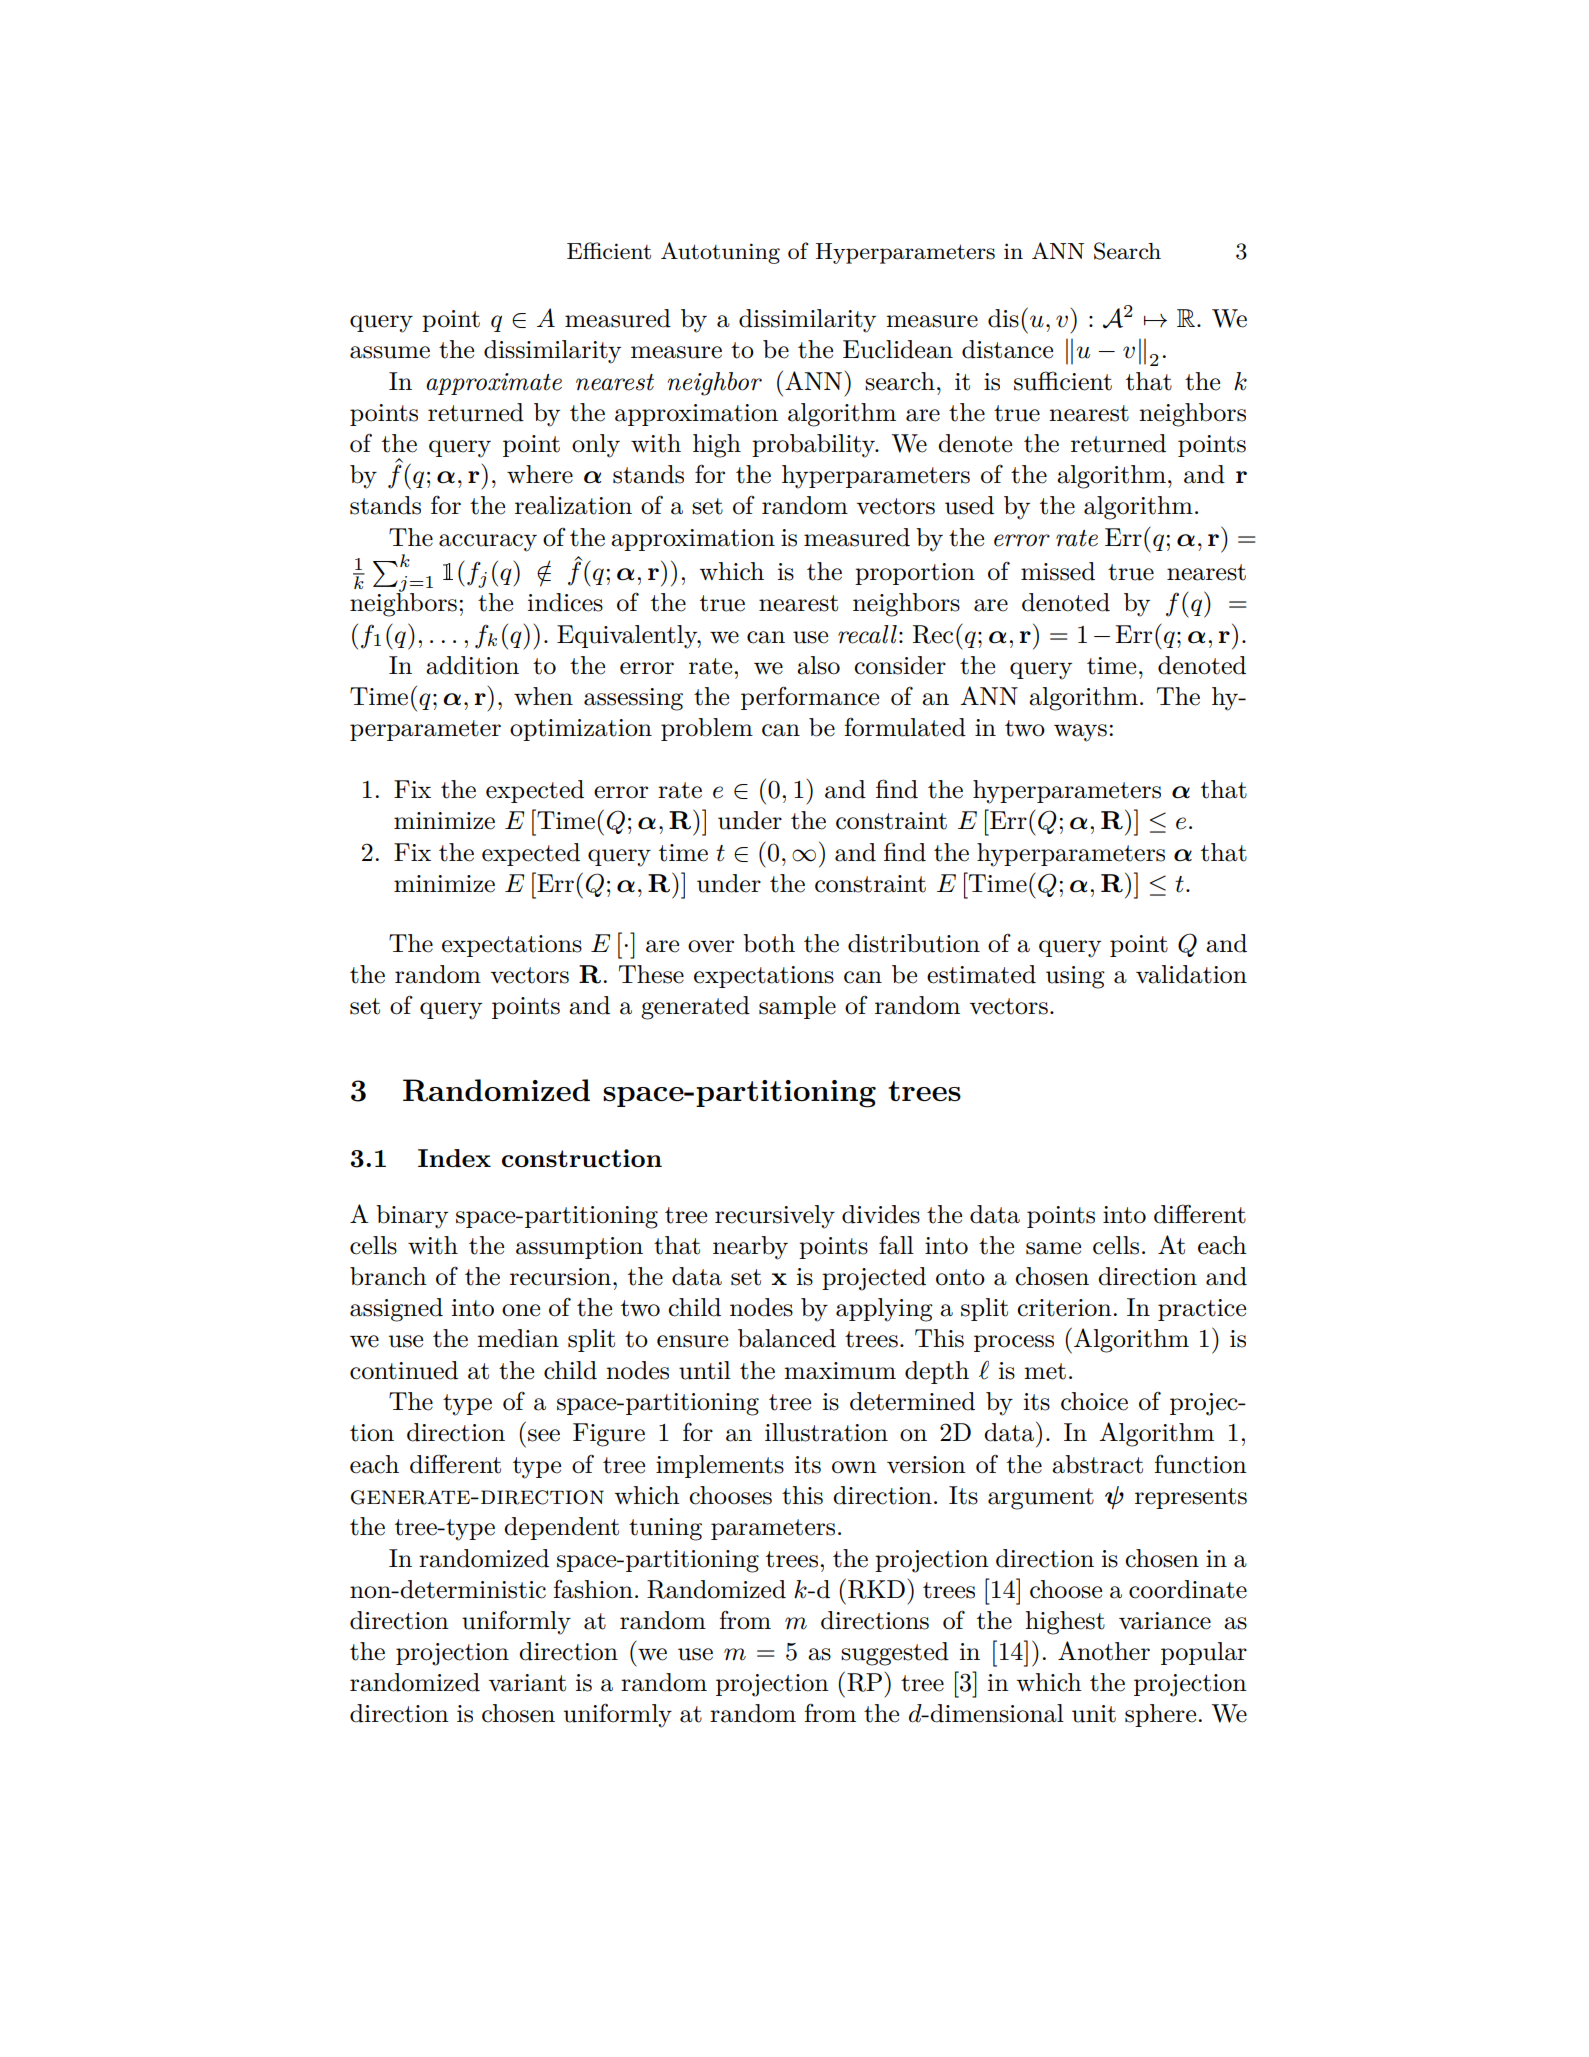 This document has height=2057, width=1589. I want to click on Euclidean, so click(898, 349).
